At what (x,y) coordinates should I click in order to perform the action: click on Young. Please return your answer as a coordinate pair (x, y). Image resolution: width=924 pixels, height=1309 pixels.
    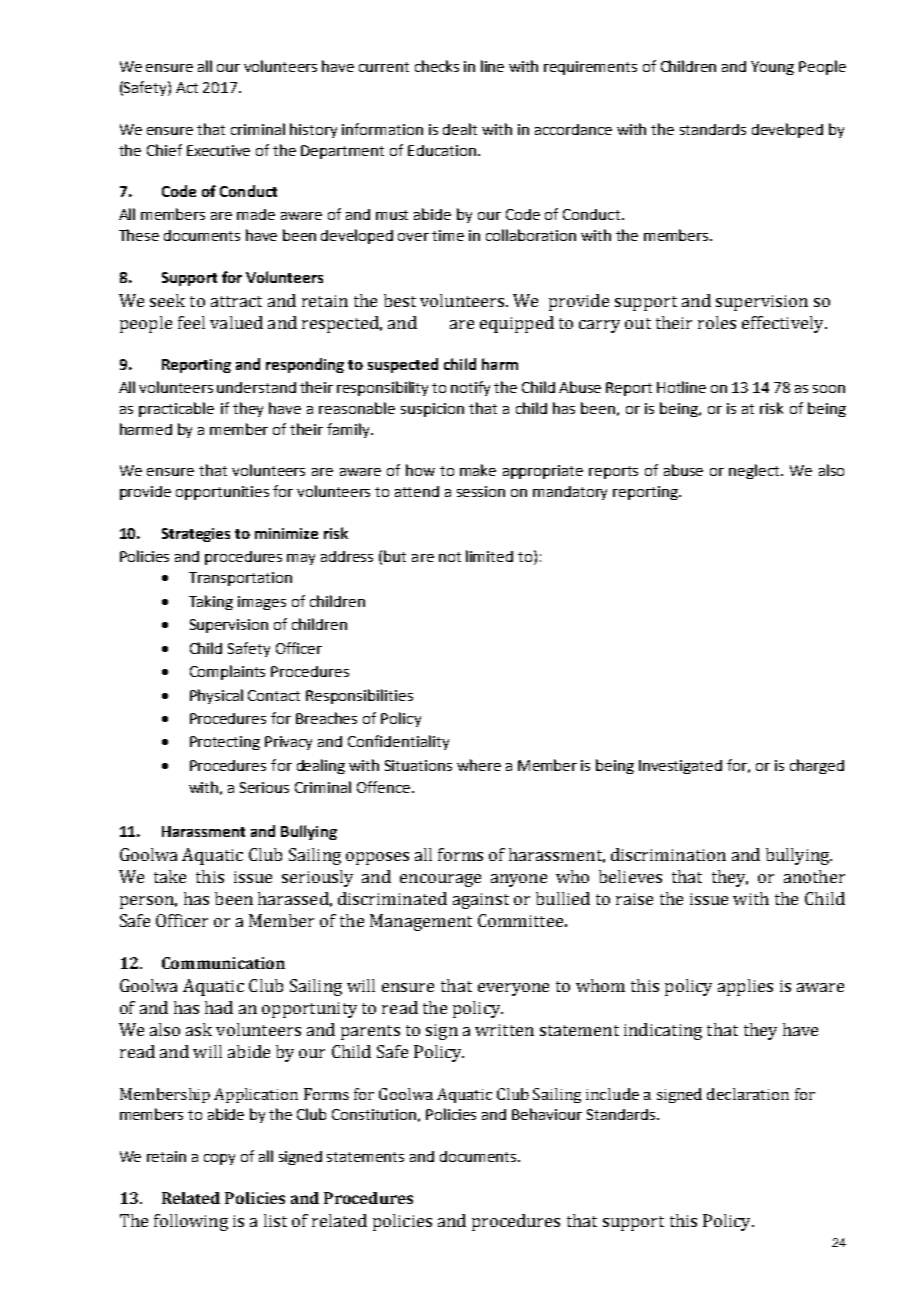
    Looking at the image, I should click on (772, 68).
